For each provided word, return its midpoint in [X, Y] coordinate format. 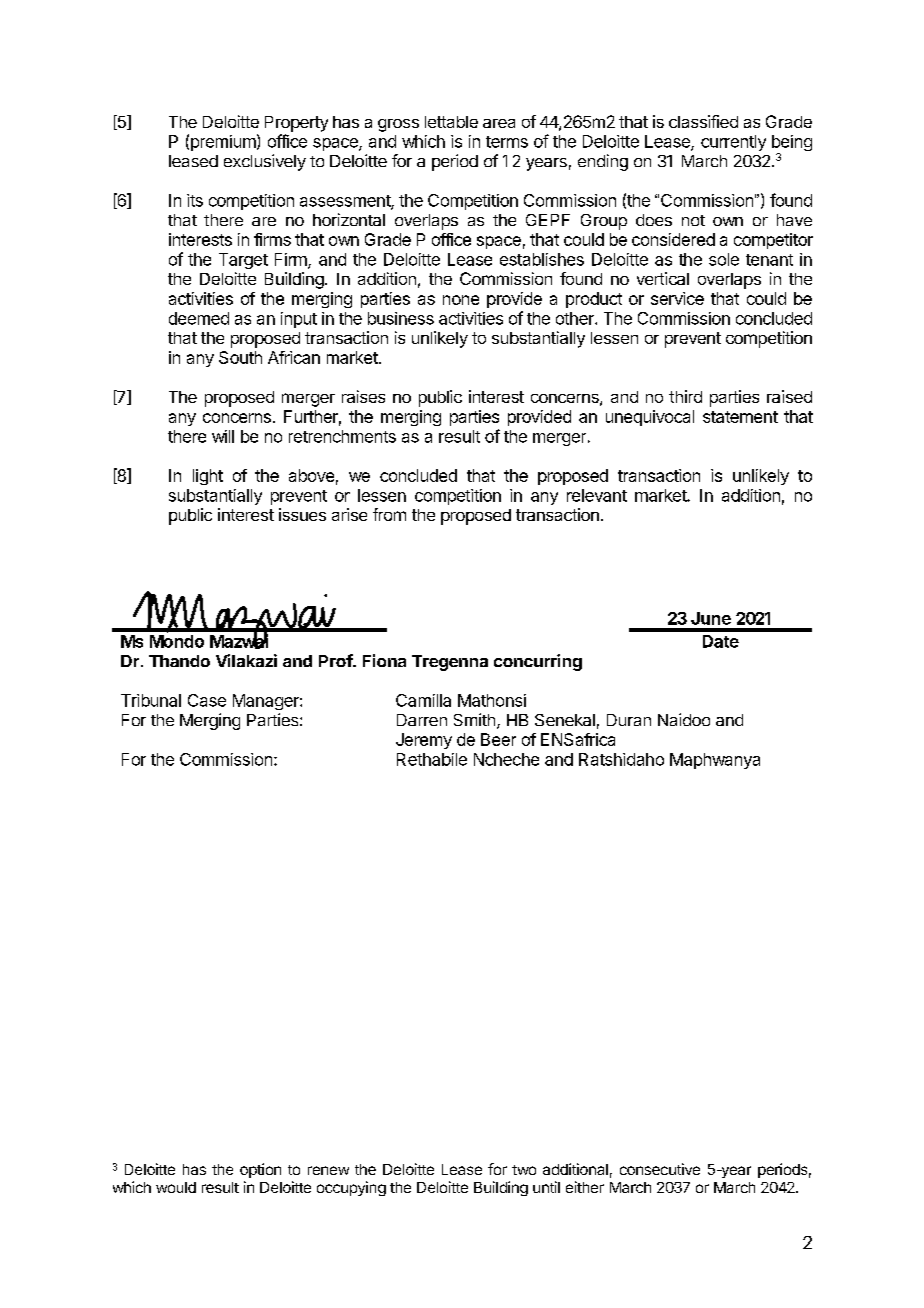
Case [207, 700]
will [223, 436]
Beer [498, 739]
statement [740, 417]
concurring [538, 662]
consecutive [660, 1169]
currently [733, 143]
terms [507, 142]
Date [721, 641]
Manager [267, 702]
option [260, 1170]
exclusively [265, 162]
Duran [629, 720]
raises [363, 396]
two [524, 1170]
